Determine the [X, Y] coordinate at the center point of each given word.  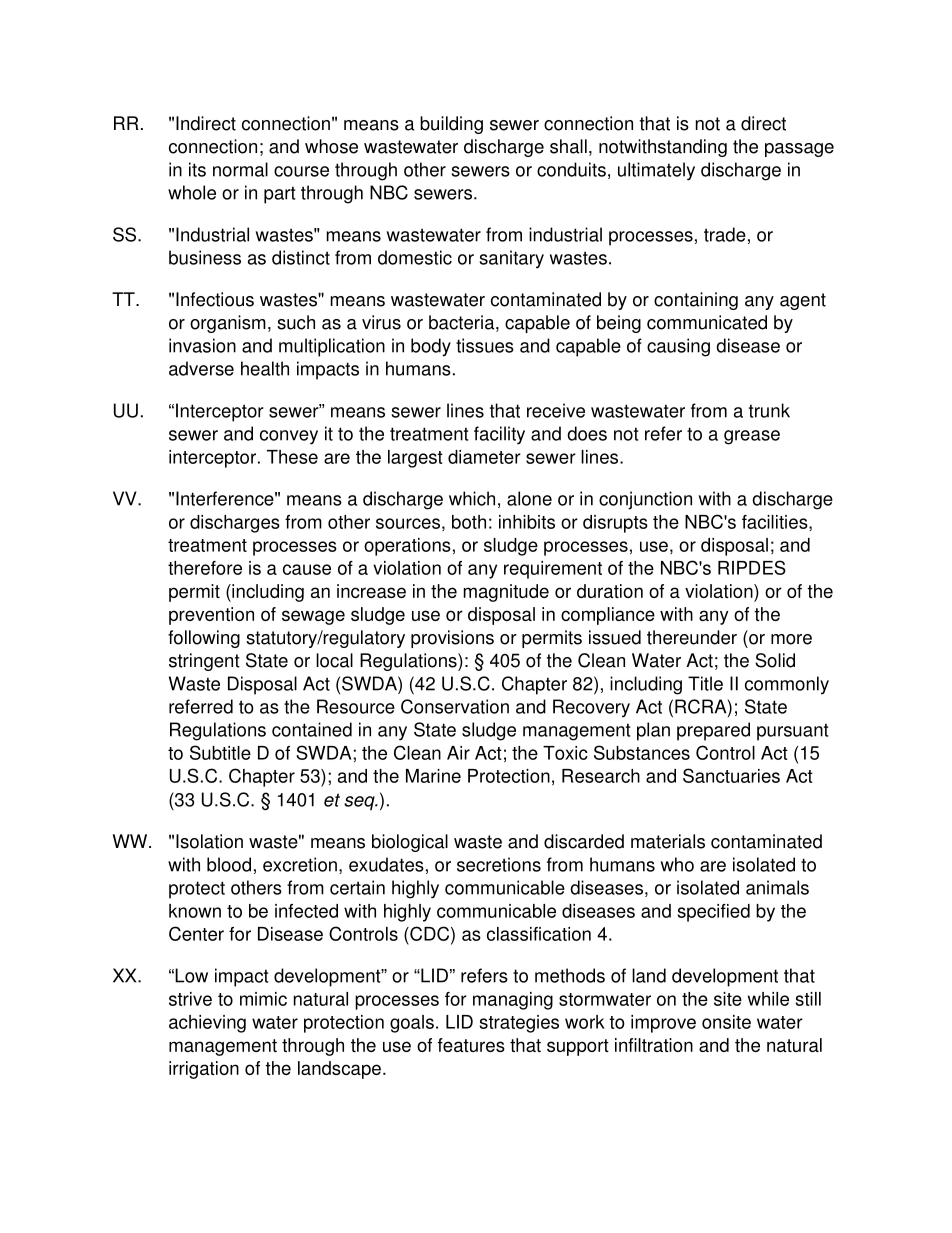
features [471, 1045]
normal [240, 169]
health [265, 368]
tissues [485, 345]
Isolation [209, 841]
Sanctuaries [731, 775]
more [791, 639]
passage [799, 150]
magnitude [506, 593]
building [451, 125]
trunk [769, 410]
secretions [499, 864]
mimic [263, 999]
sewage [313, 617]
